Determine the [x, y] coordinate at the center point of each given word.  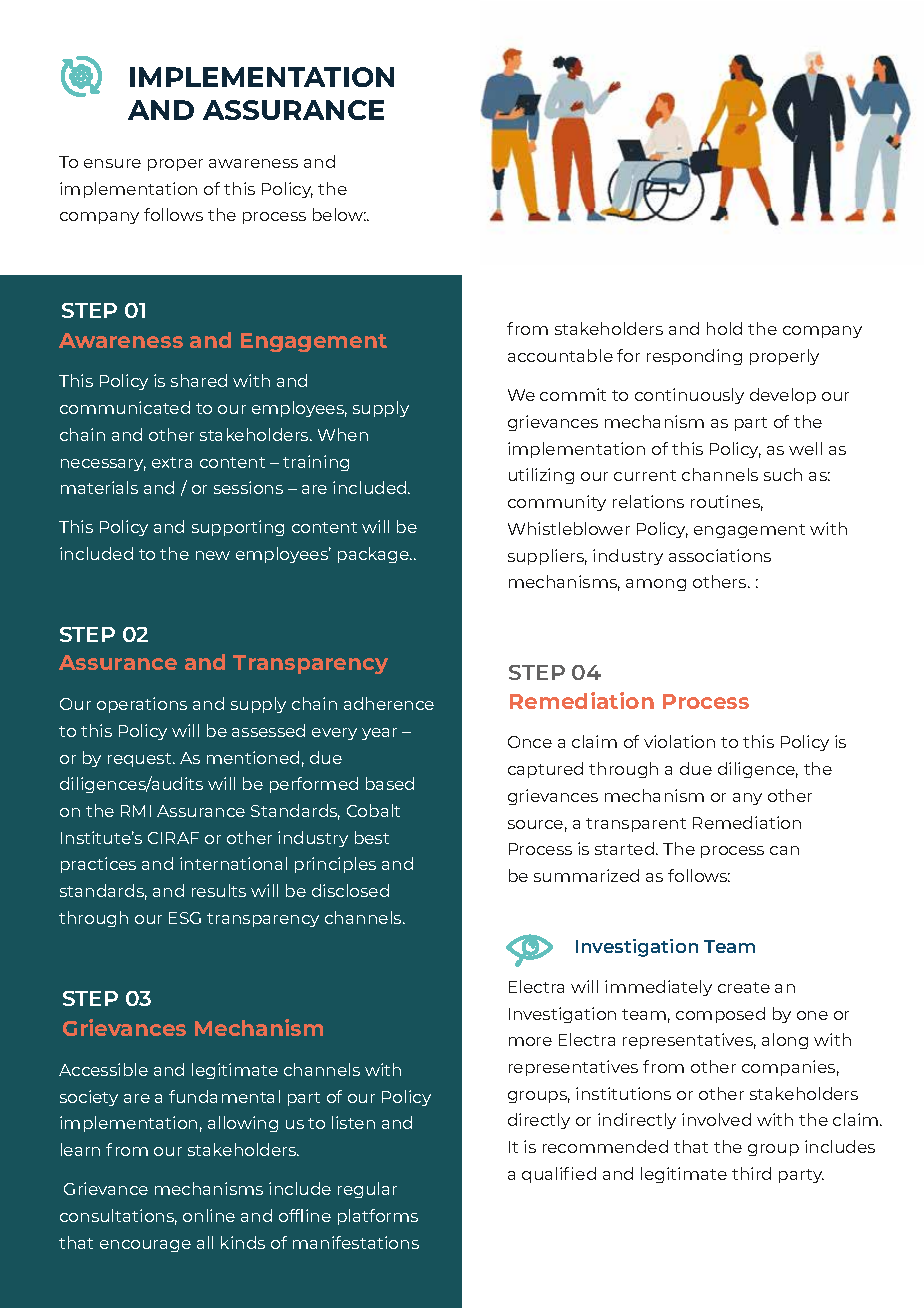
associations [720, 555]
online [209, 1215]
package [375, 555]
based [390, 783]
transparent [636, 825]
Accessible [103, 1069]
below [339, 214]
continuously [689, 396]
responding [694, 357]
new [213, 555]
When [343, 434]
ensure [112, 163]
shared [199, 380]
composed [720, 1015]
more [530, 1041]
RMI [136, 811]
